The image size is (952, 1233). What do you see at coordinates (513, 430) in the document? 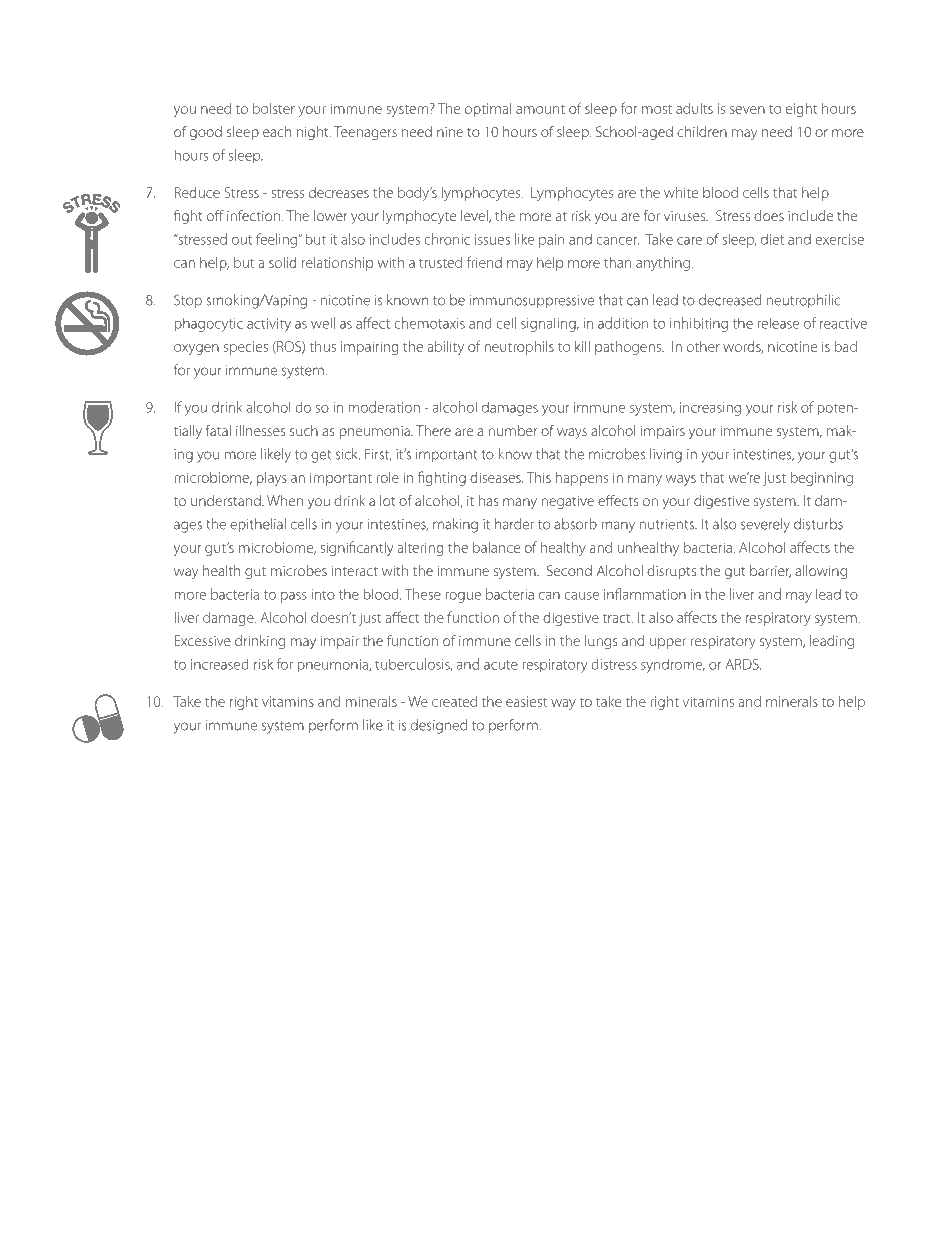
I see `number` at bounding box center [513, 430].
